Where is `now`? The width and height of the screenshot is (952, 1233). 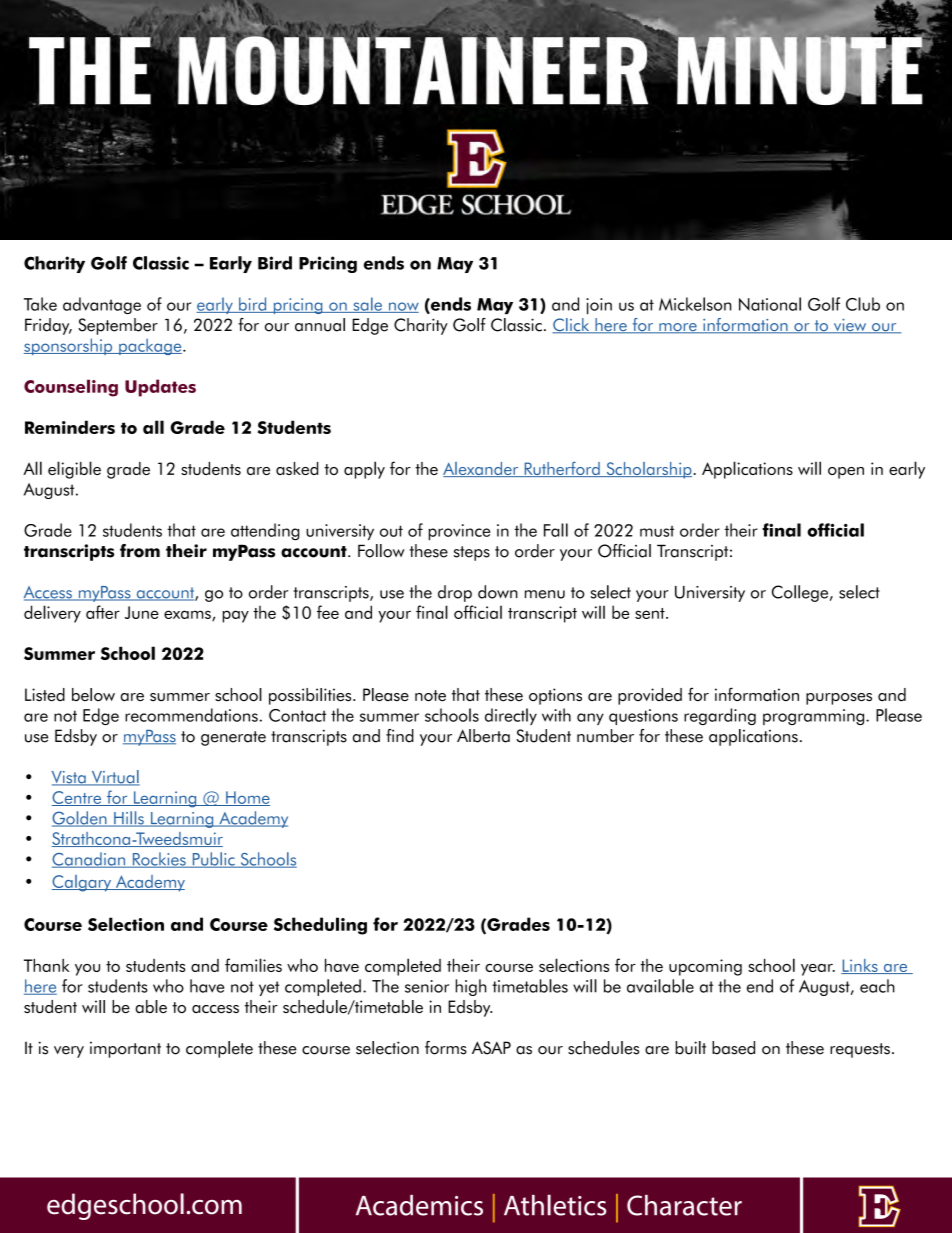 now is located at coordinates (402, 307).
